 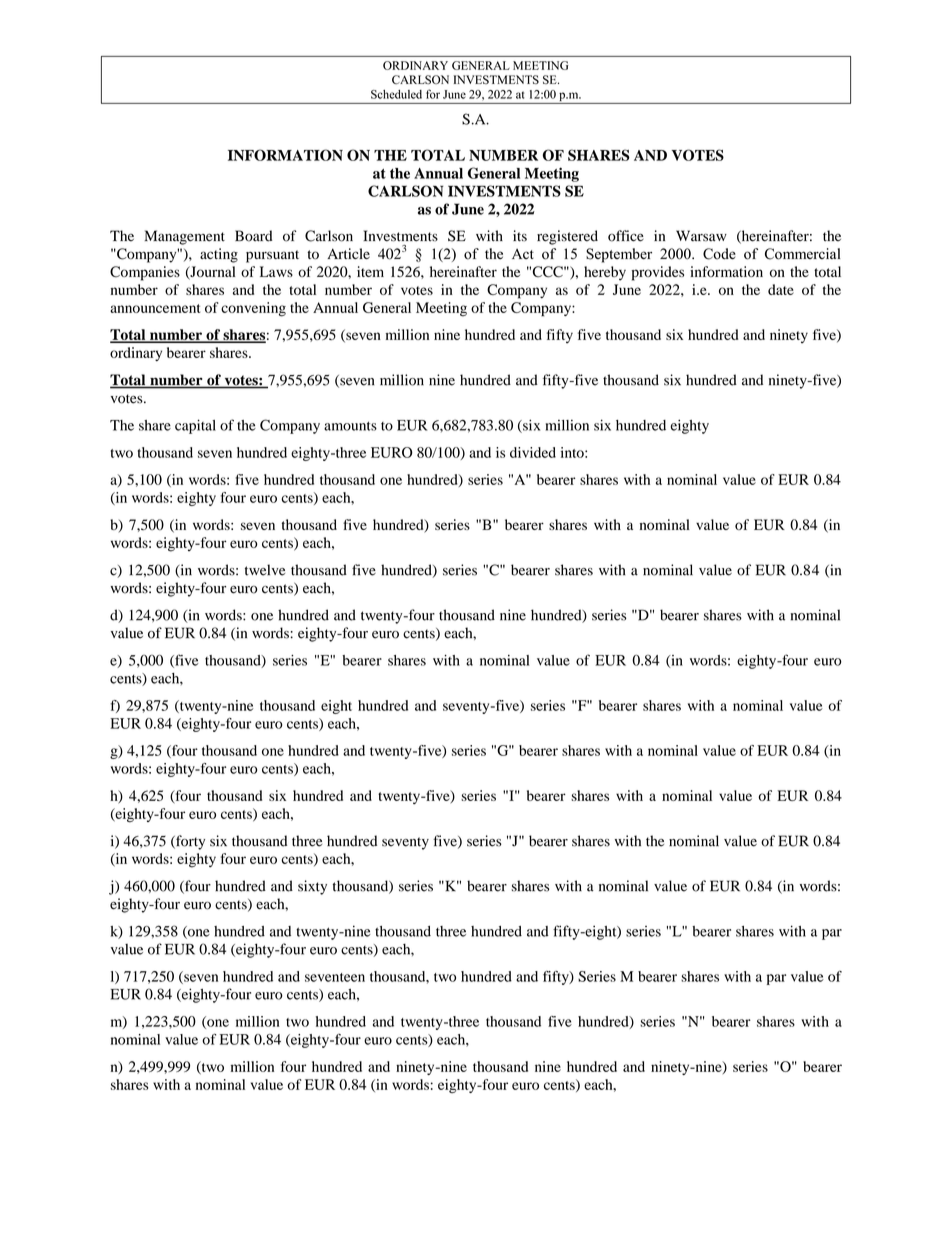 What do you see at coordinates (701, 236) in the image?
I see `Warsaw` at bounding box center [701, 236].
